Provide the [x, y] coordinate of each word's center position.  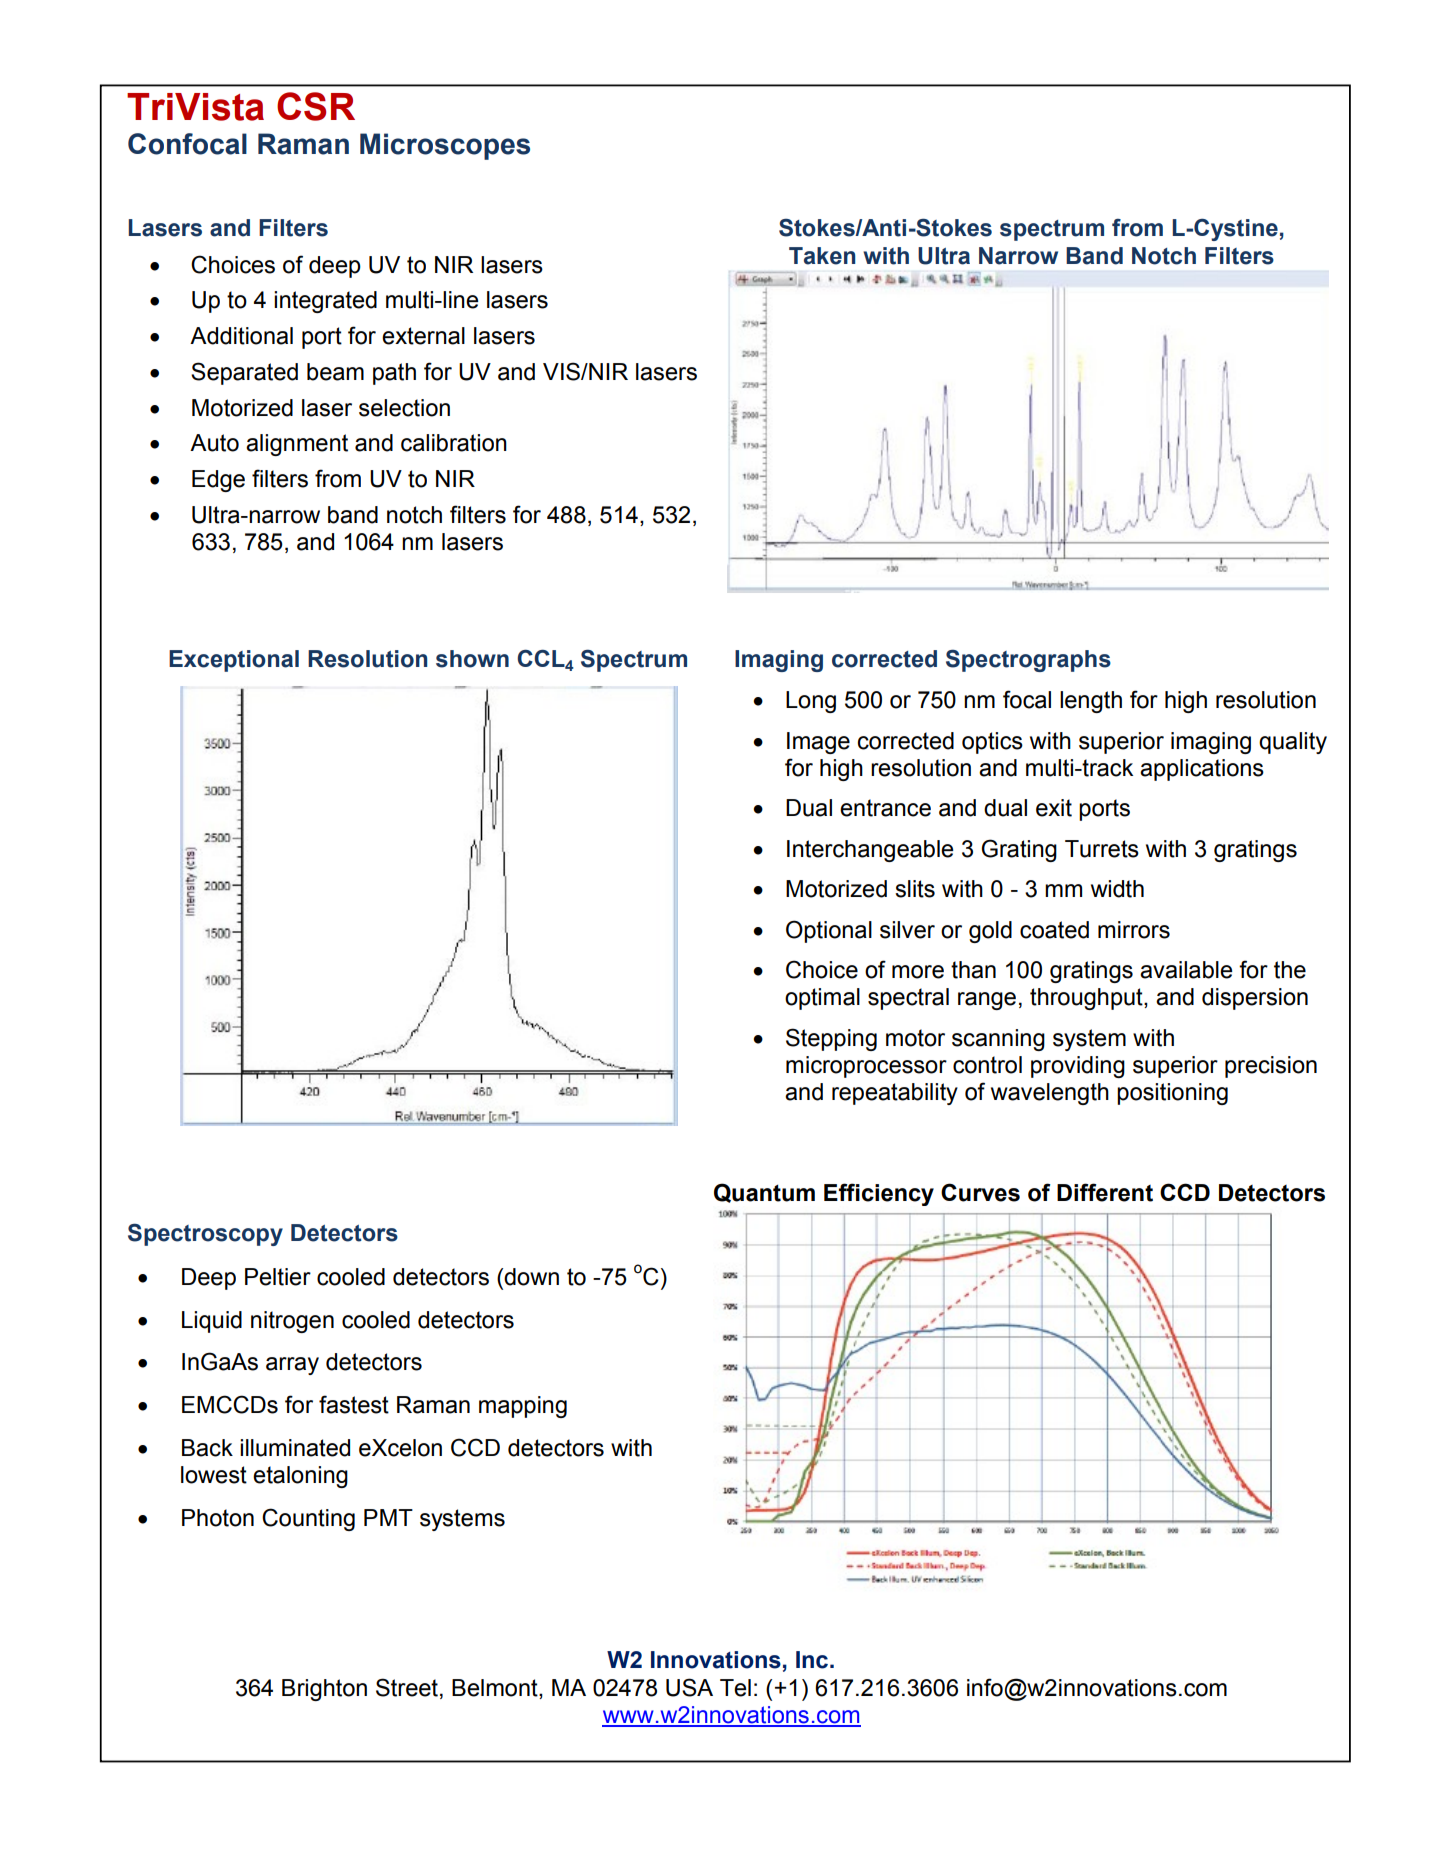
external [423, 336]
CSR [316, 106]
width [1117, 889]
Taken [822, 256]
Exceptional [234, 661]
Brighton [324, 1690]
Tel [735, 1688]
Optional [829, 931]
